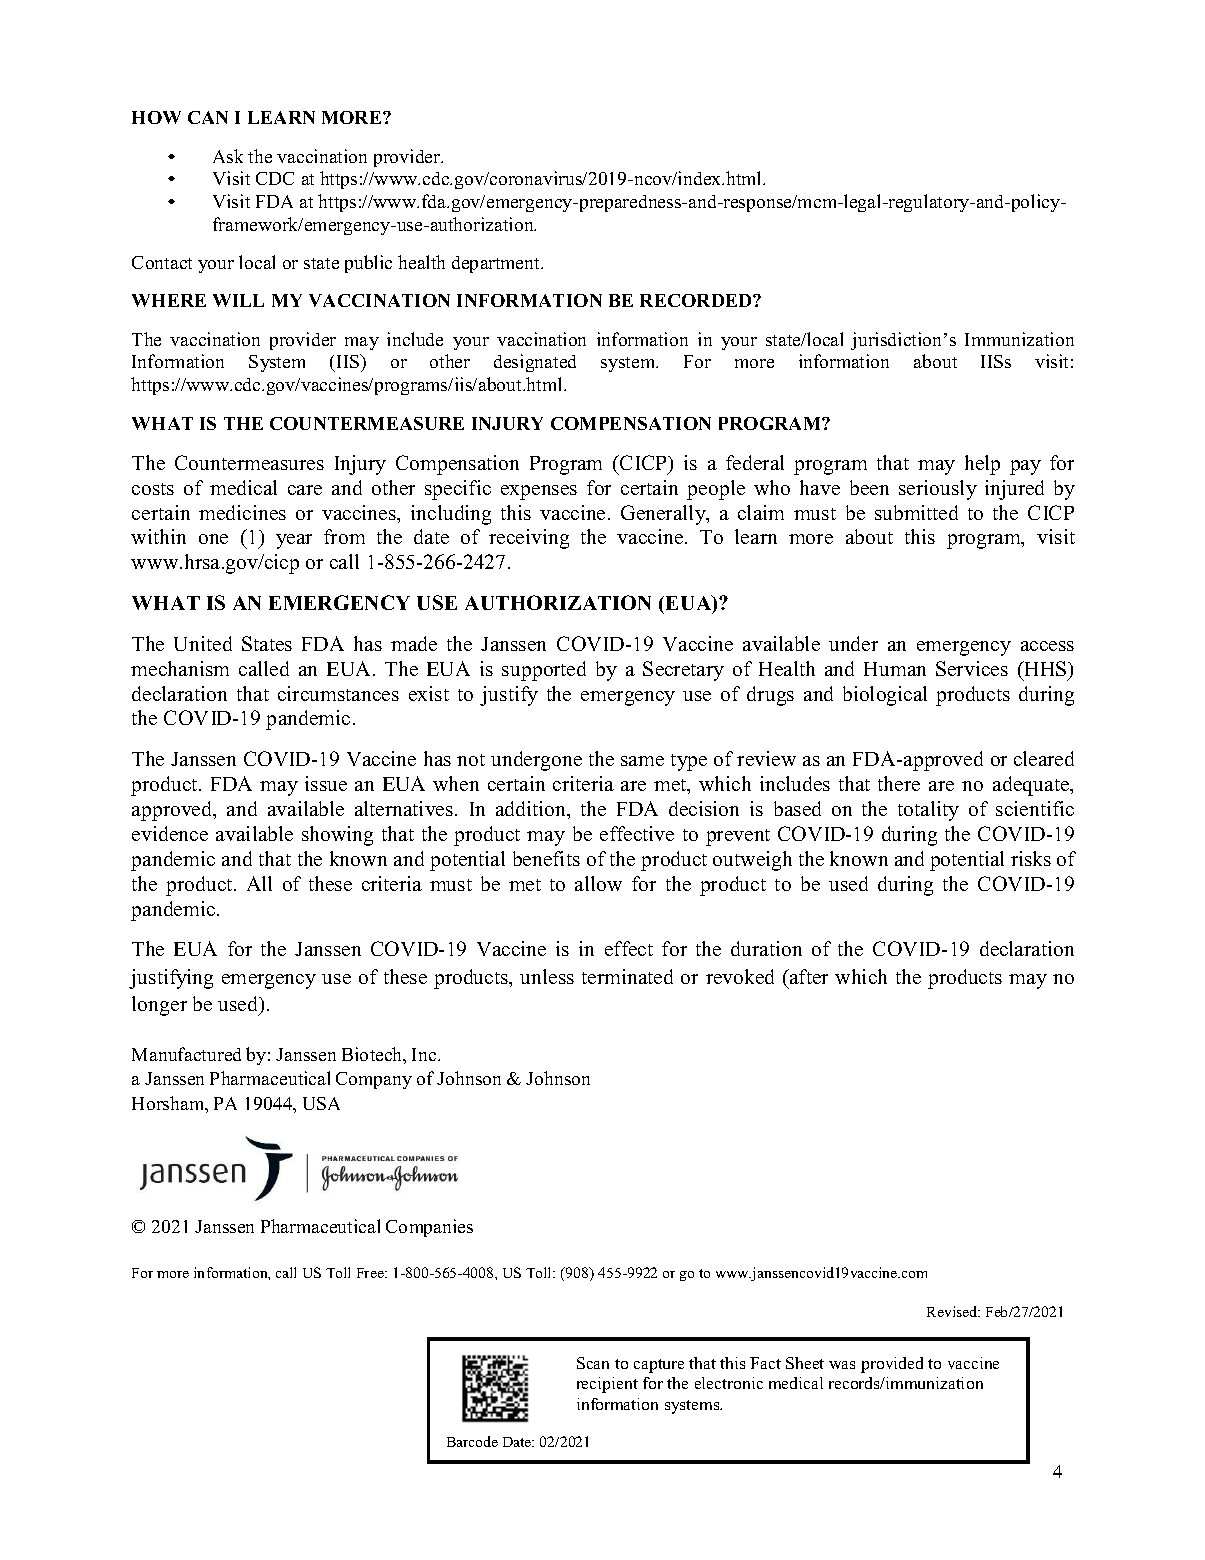 The image size is (1205, 1560). I want to click on receiving, so click(529, 539).
